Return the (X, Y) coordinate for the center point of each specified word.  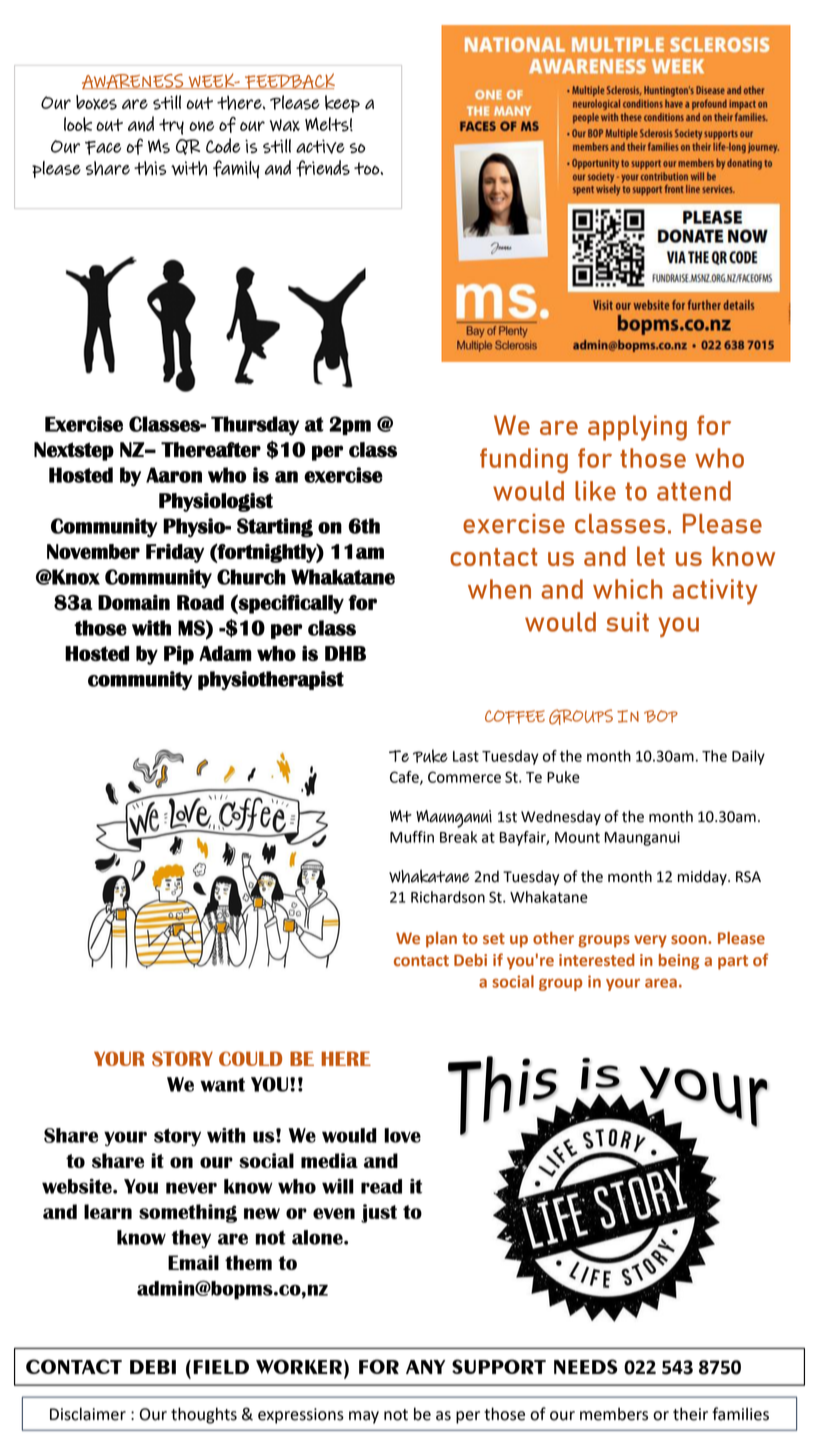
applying (637, 428)
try (171, 127)
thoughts (204, 1415)
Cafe (405, 778)
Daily (748, 757)
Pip (179, 655)
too (367, 168)
